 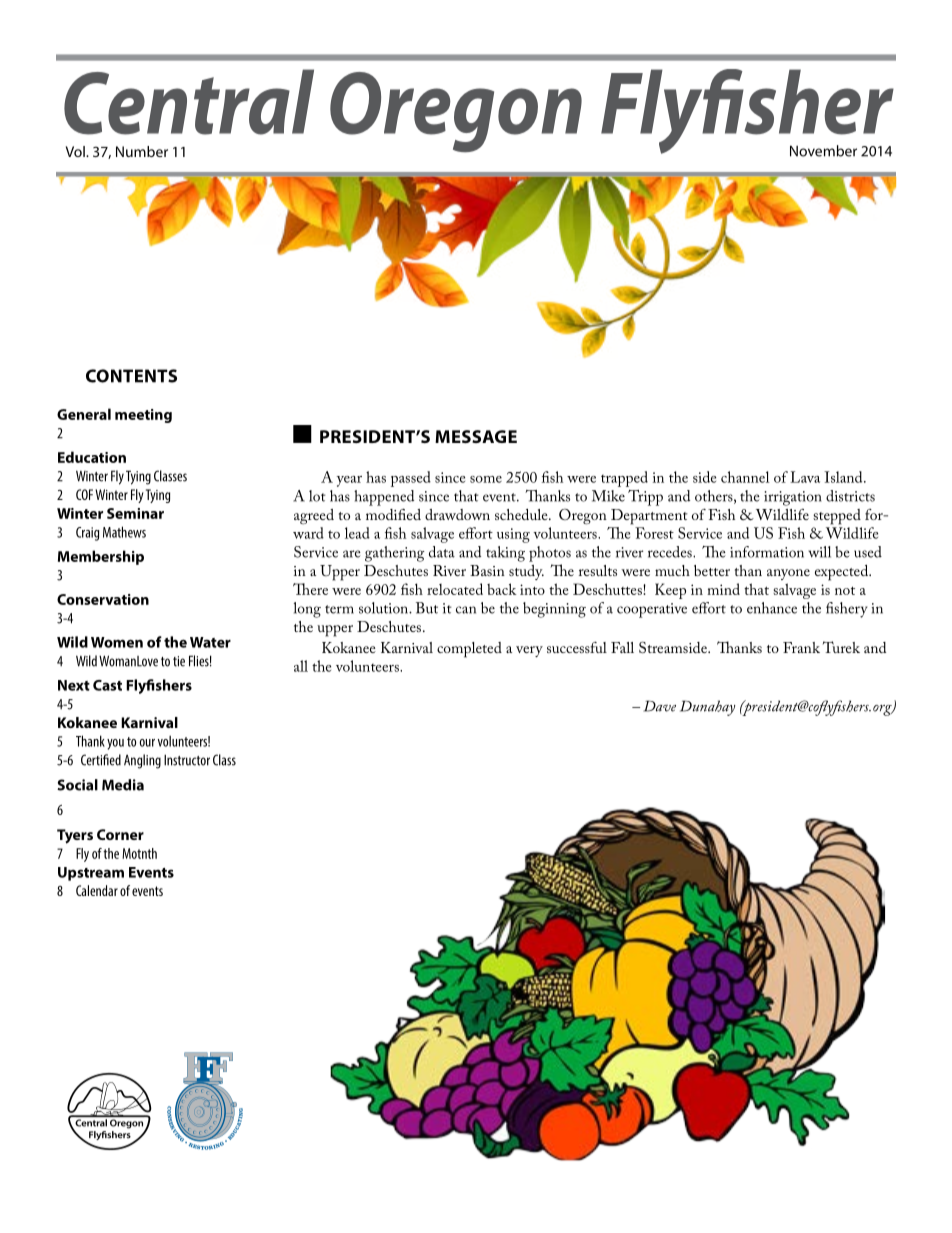 I want to click on irrigation, so click(x=793, y=498).
